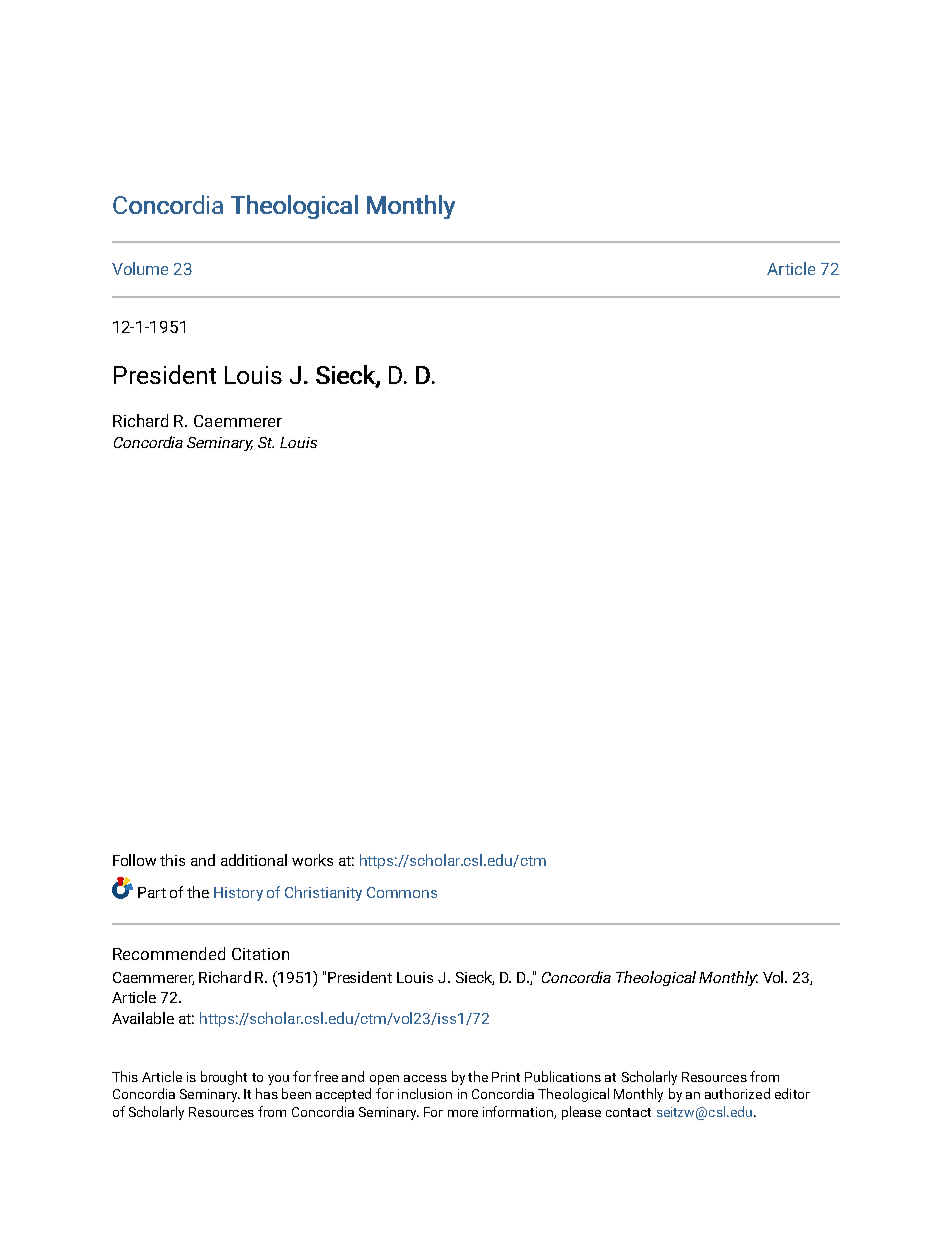  Describe the element at coordinates (402, 892) in the document. I see `Commons` at that location.
